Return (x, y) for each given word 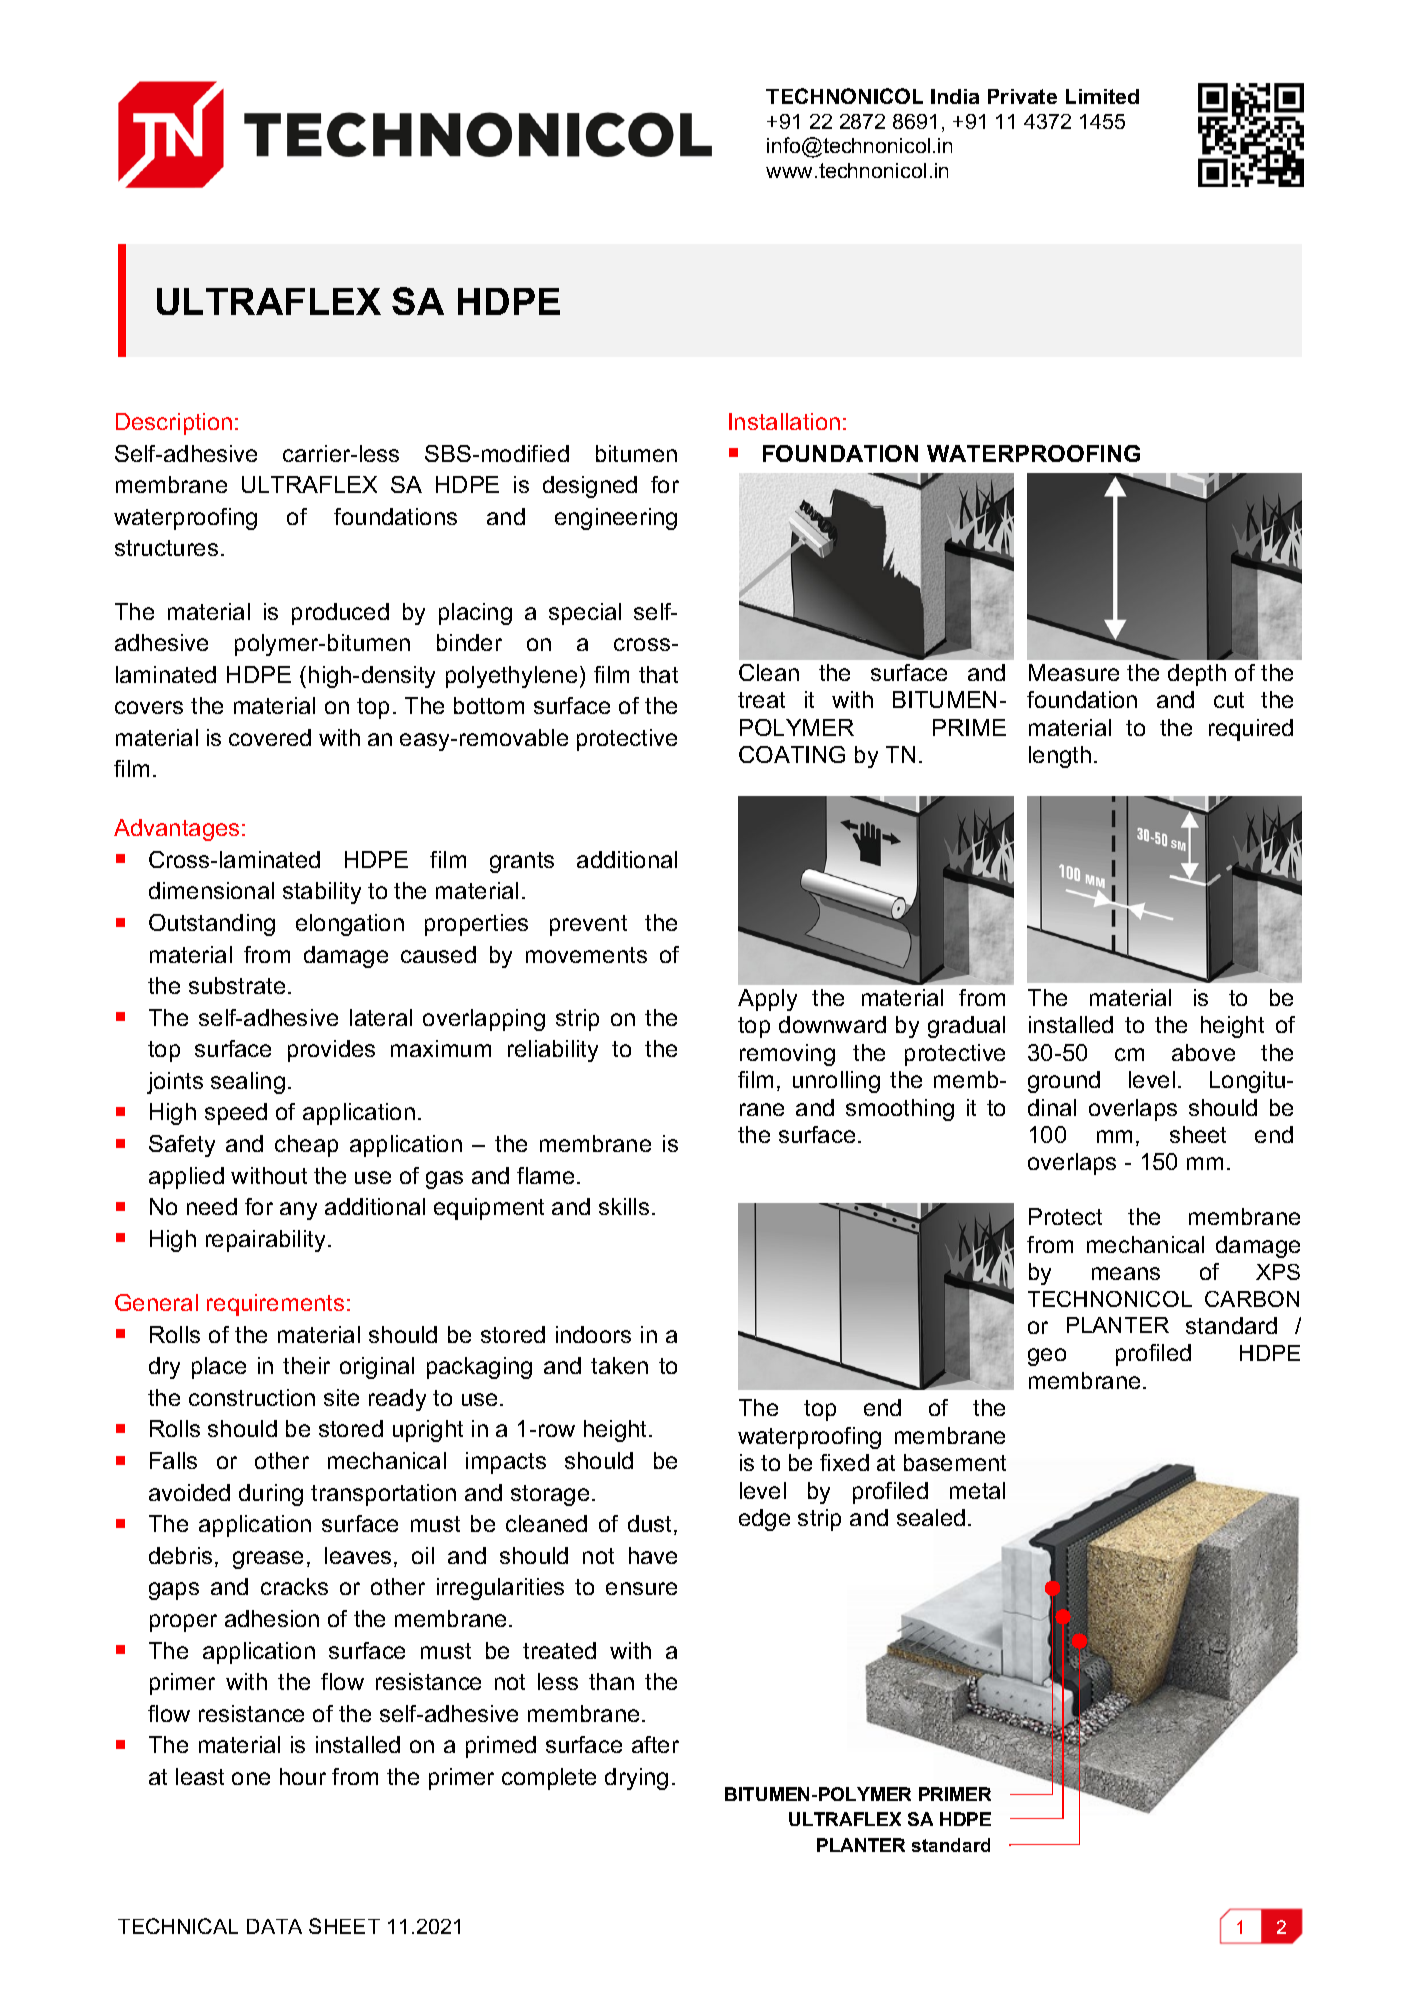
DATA (274, 1926)
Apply (767, 1000)
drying (636, 1779)
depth (1197, 675)
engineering (616, 519)
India (955, 96)
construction (252, 1397)
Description (174, 424)
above (1203, 1052)
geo (1047, 1357)
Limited (1102, 96)
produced (340, 614)
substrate (237, 985)
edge (764, 1520)
